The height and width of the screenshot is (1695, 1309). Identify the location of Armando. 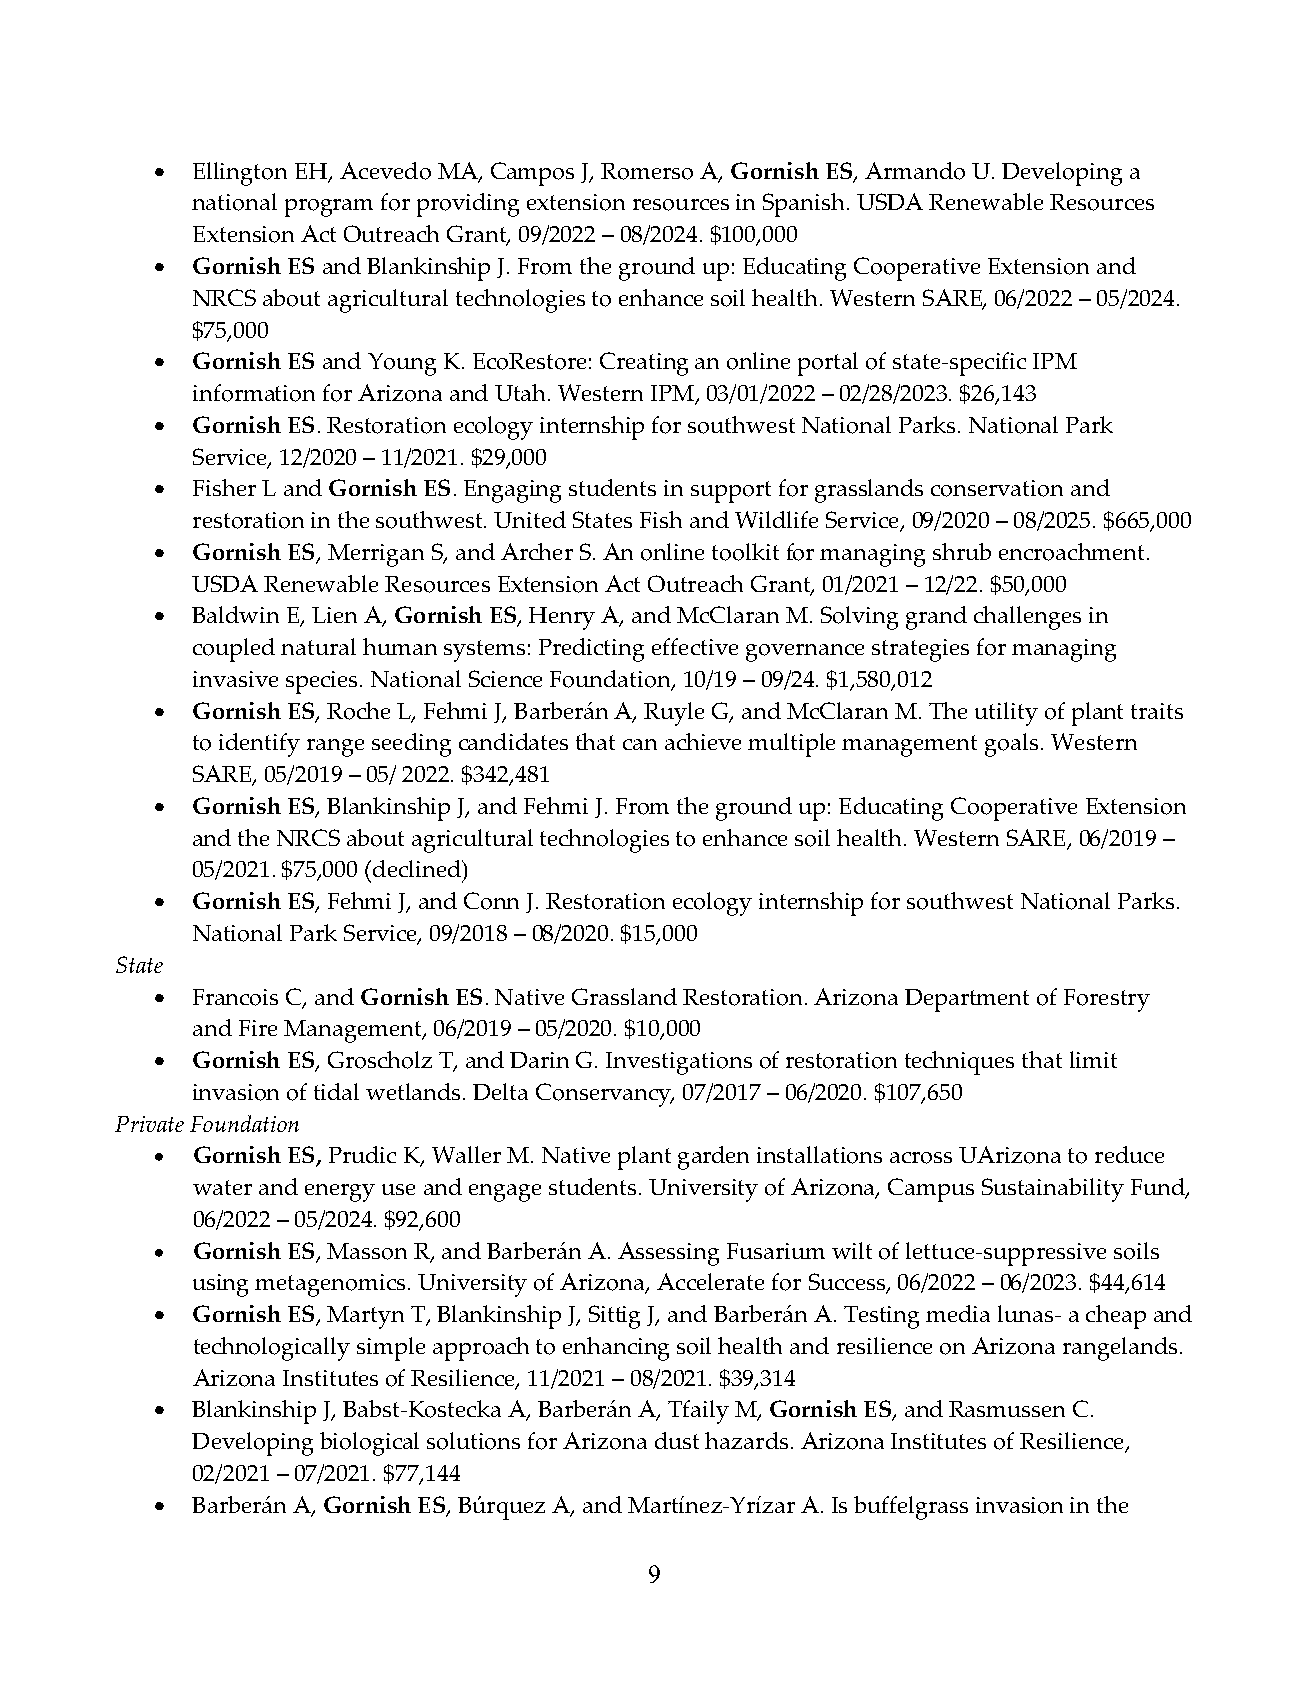
(915, 171).
